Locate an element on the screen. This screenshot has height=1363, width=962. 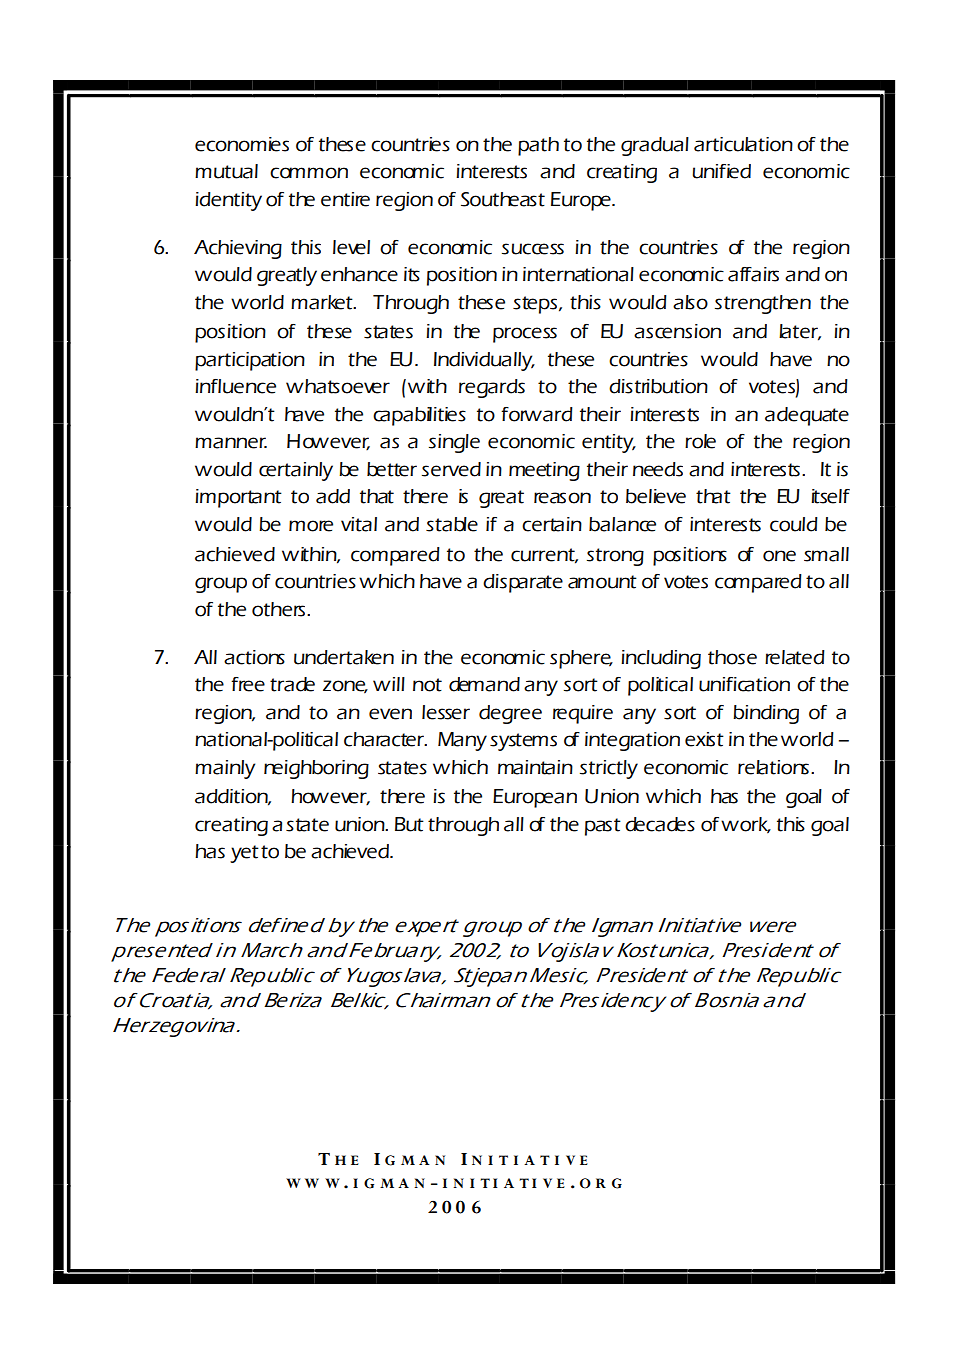
demand is located at coordinates (484, 684).
